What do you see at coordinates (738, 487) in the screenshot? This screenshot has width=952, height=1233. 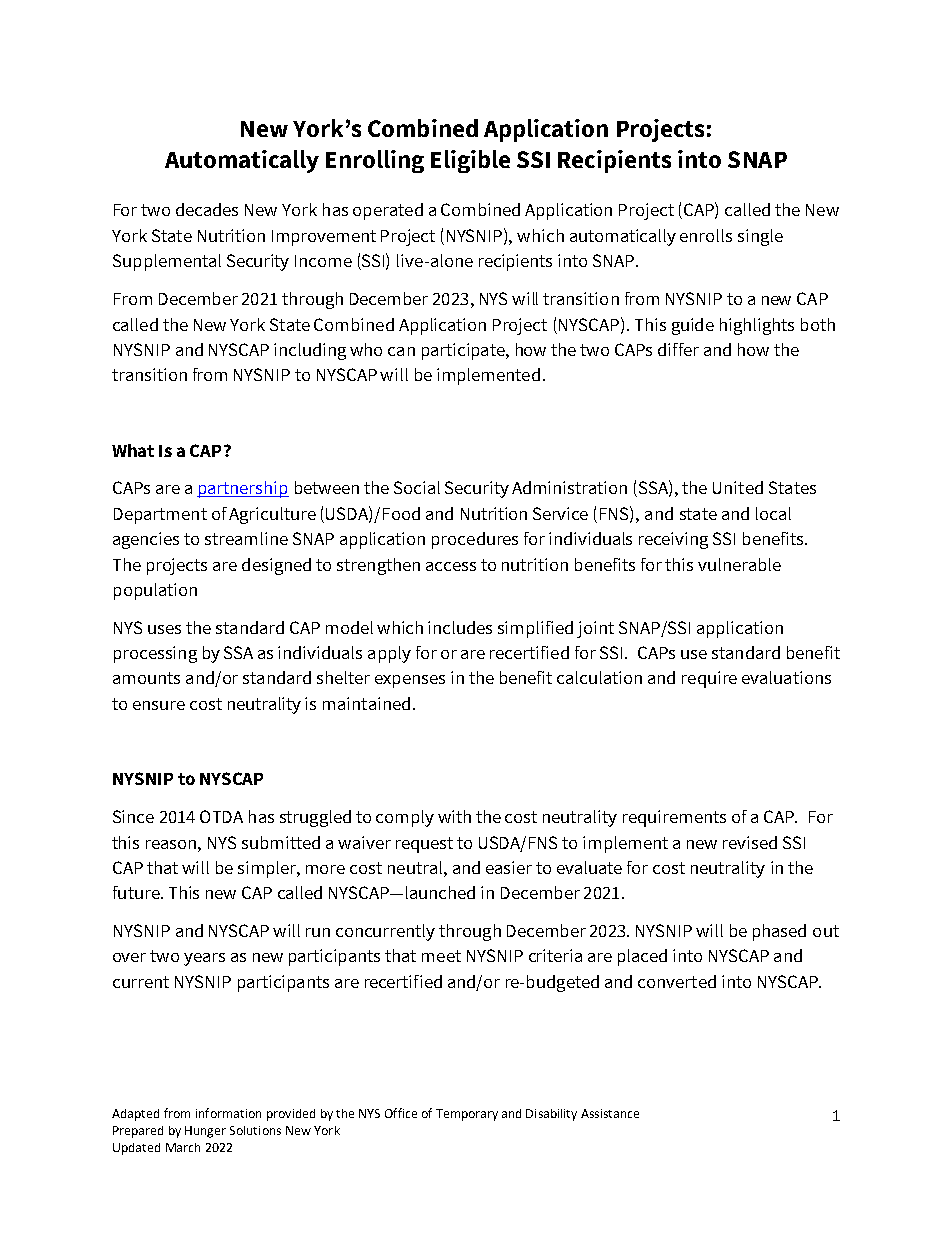 I see `United` at bounding box center [738, 487].
